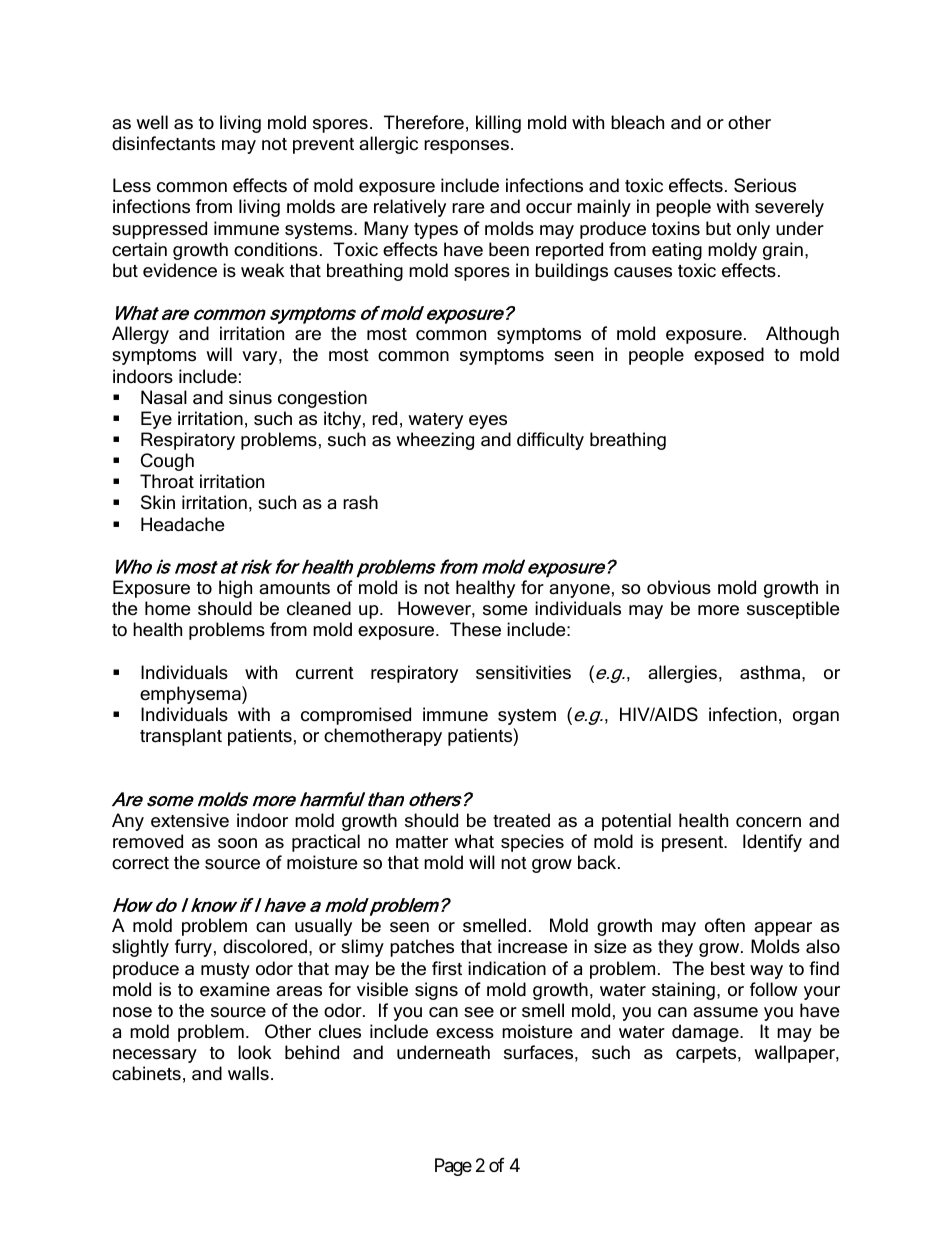 The image size is (952, 1233). I want to click on Serious, so click(765, 185).
